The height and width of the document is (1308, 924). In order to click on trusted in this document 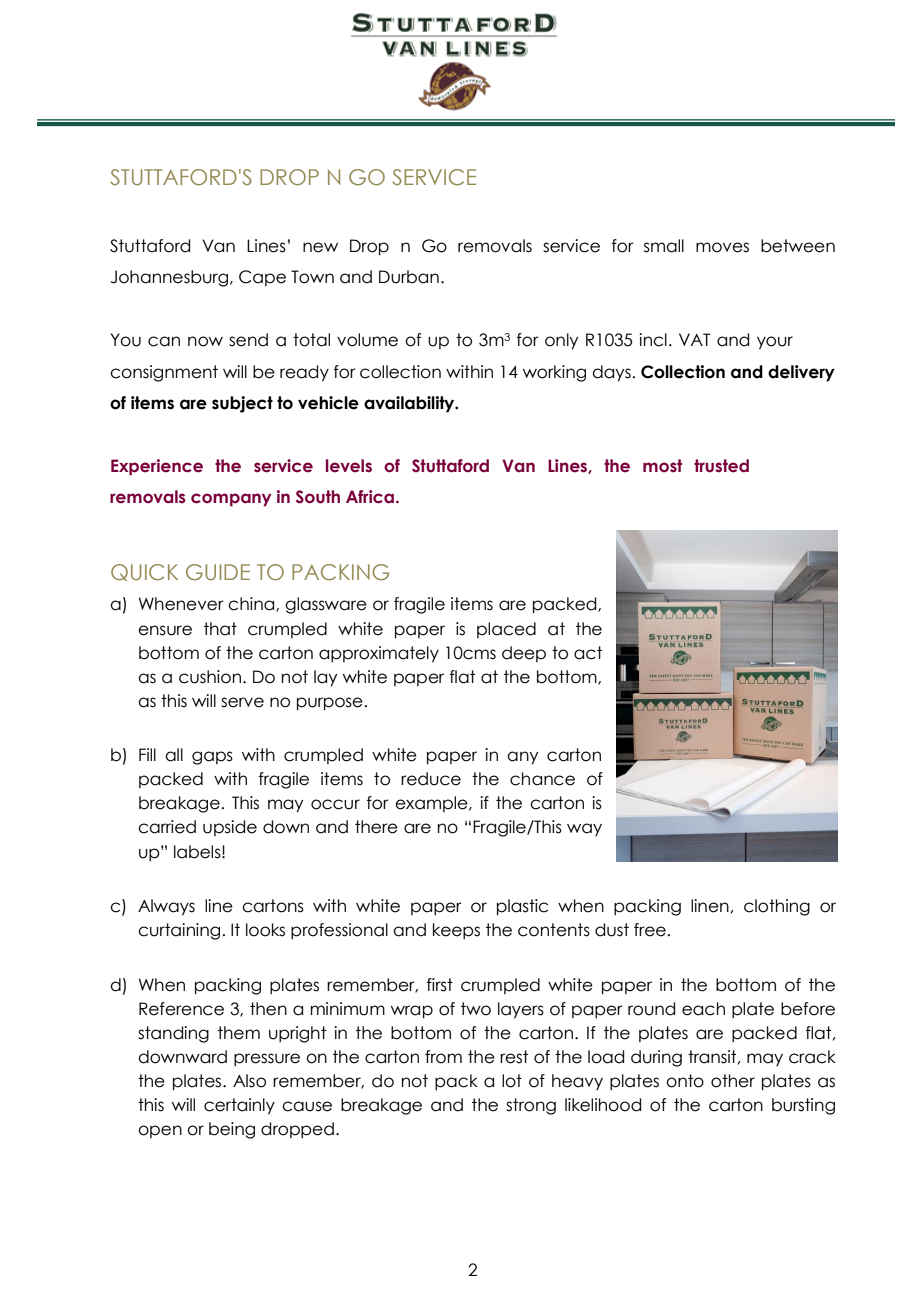, I will do `click(721, 466)`.
